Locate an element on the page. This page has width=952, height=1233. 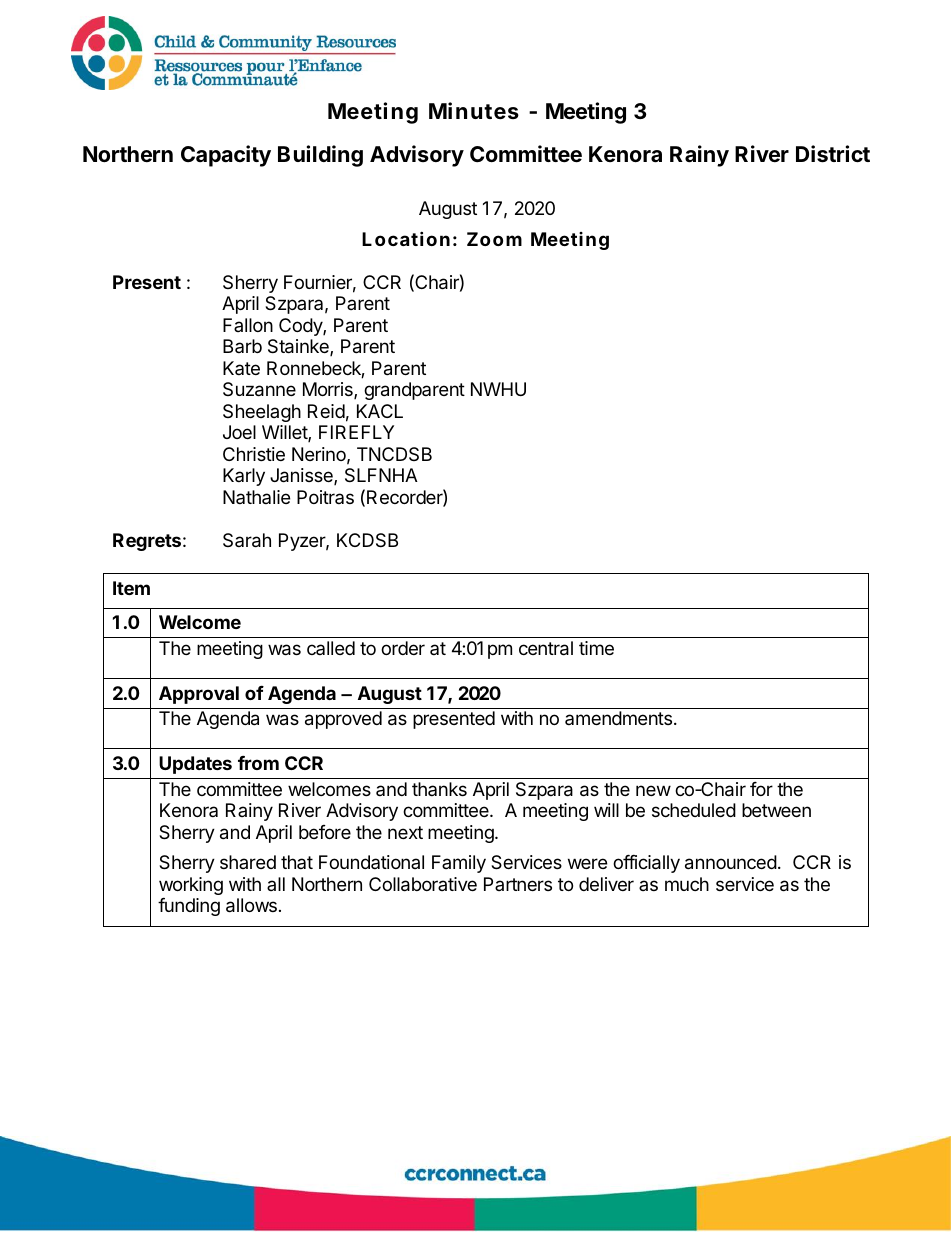
Minutes is located at coordinates (474, 111).
